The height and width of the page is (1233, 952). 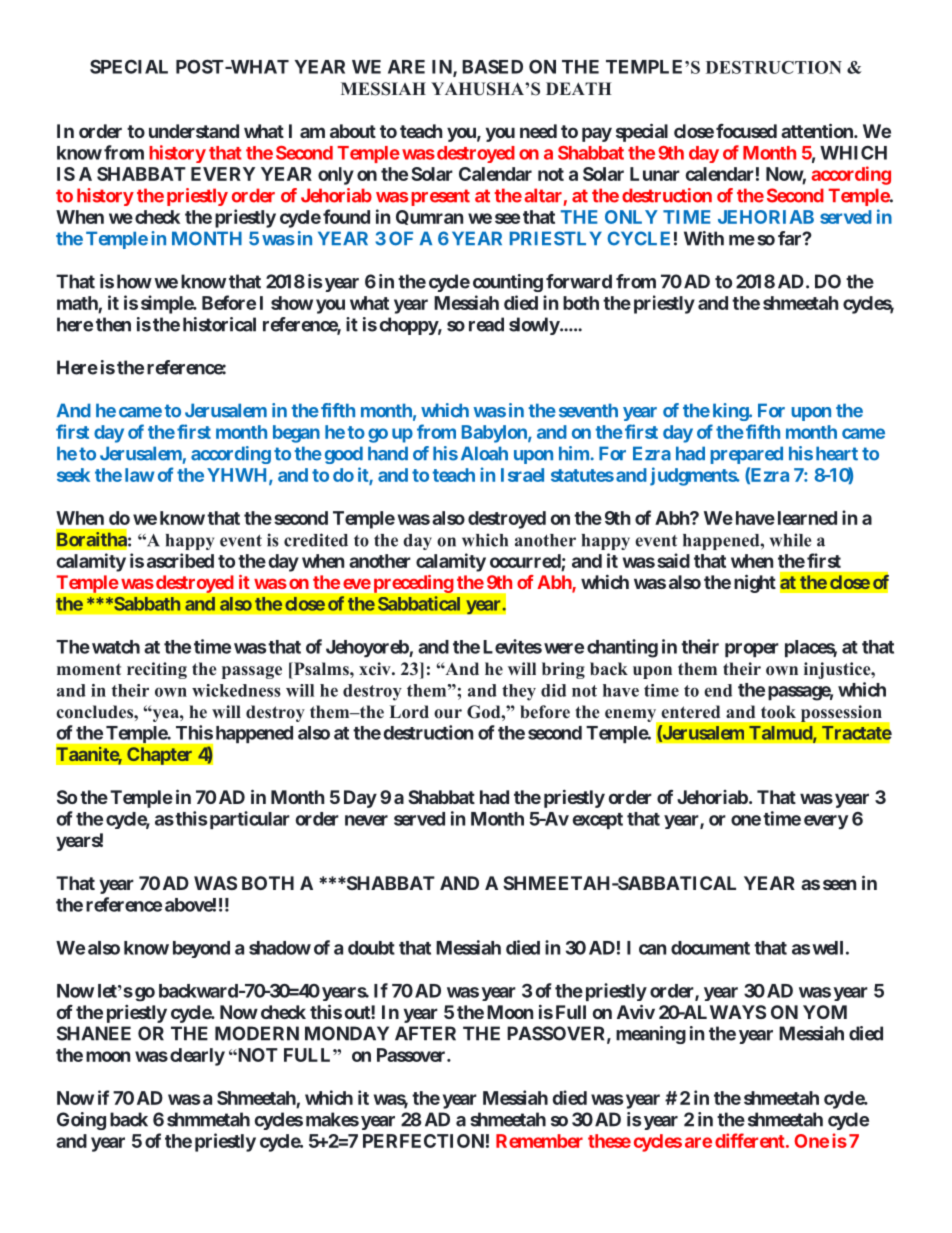 What do you see at coordinates (139, 475) in the page?
I see `law` at bounding box center [139, 475].
